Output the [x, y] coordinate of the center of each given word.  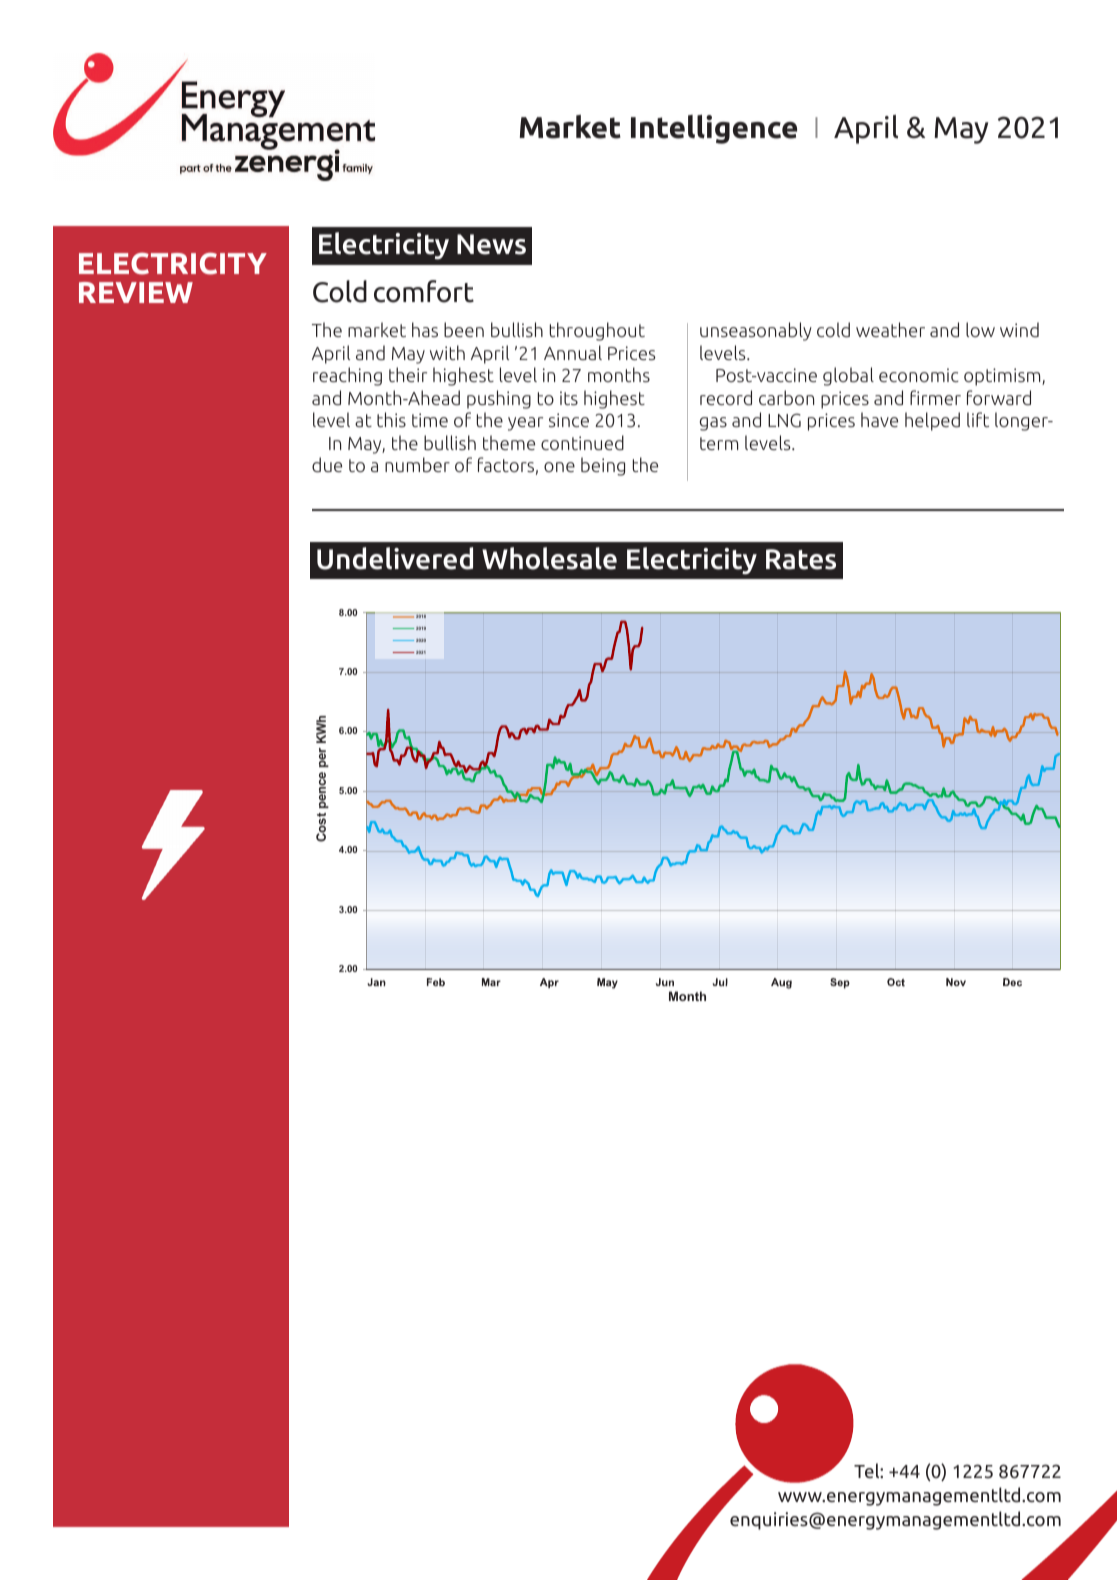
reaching [347, 376]
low [980, 329]
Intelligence [714, 129]
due [327, 465]
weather [890, 329]
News [491, 244]
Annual [573, 352]
